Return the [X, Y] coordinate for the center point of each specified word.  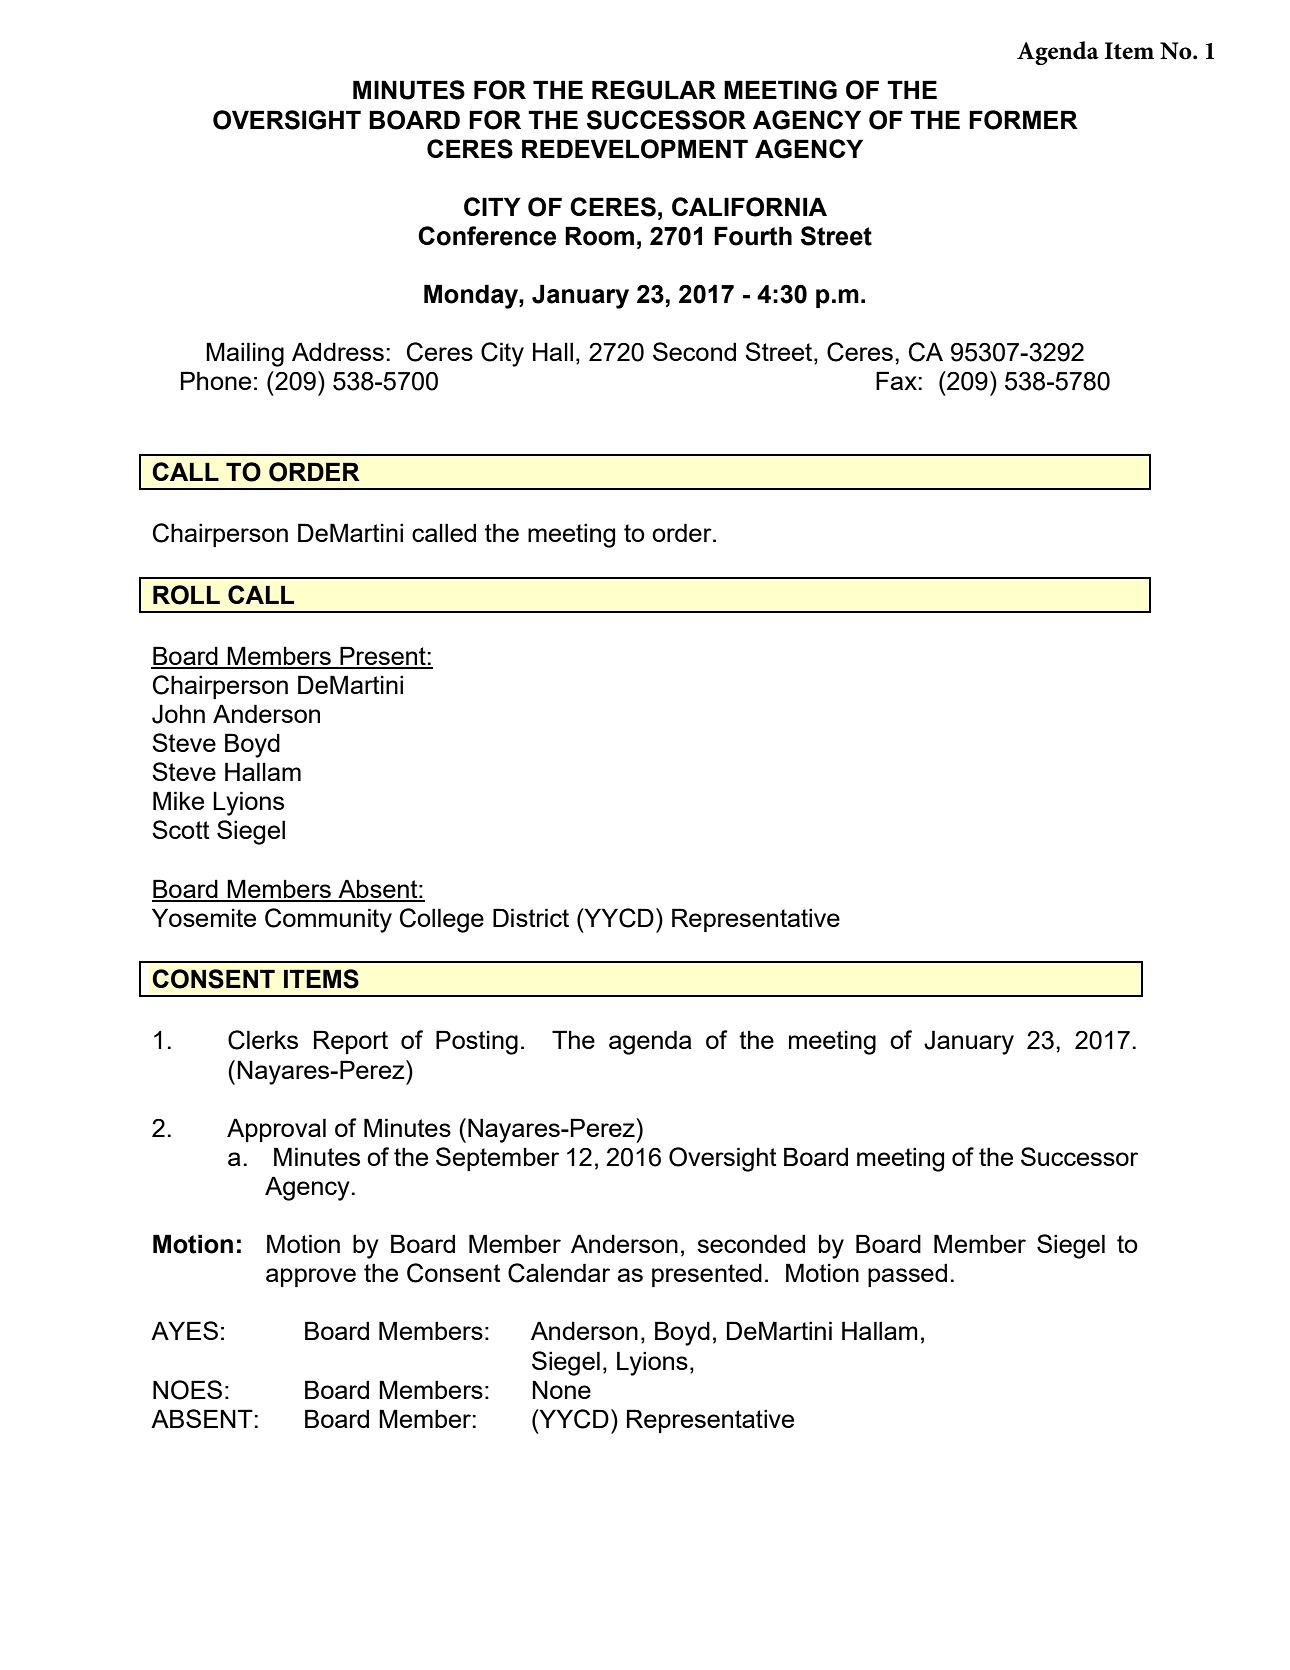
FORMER [1023, 120]
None [561, 1389]
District [531, 917]
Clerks [263, 1040]
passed [907, 1275]
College [442, 920]
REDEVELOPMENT [635, 149]
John [178, 714]
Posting [477, 1042]
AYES [184, 1330]
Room [599, 236]
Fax [896, 380]
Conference [487, 236]
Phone [216, 380]
